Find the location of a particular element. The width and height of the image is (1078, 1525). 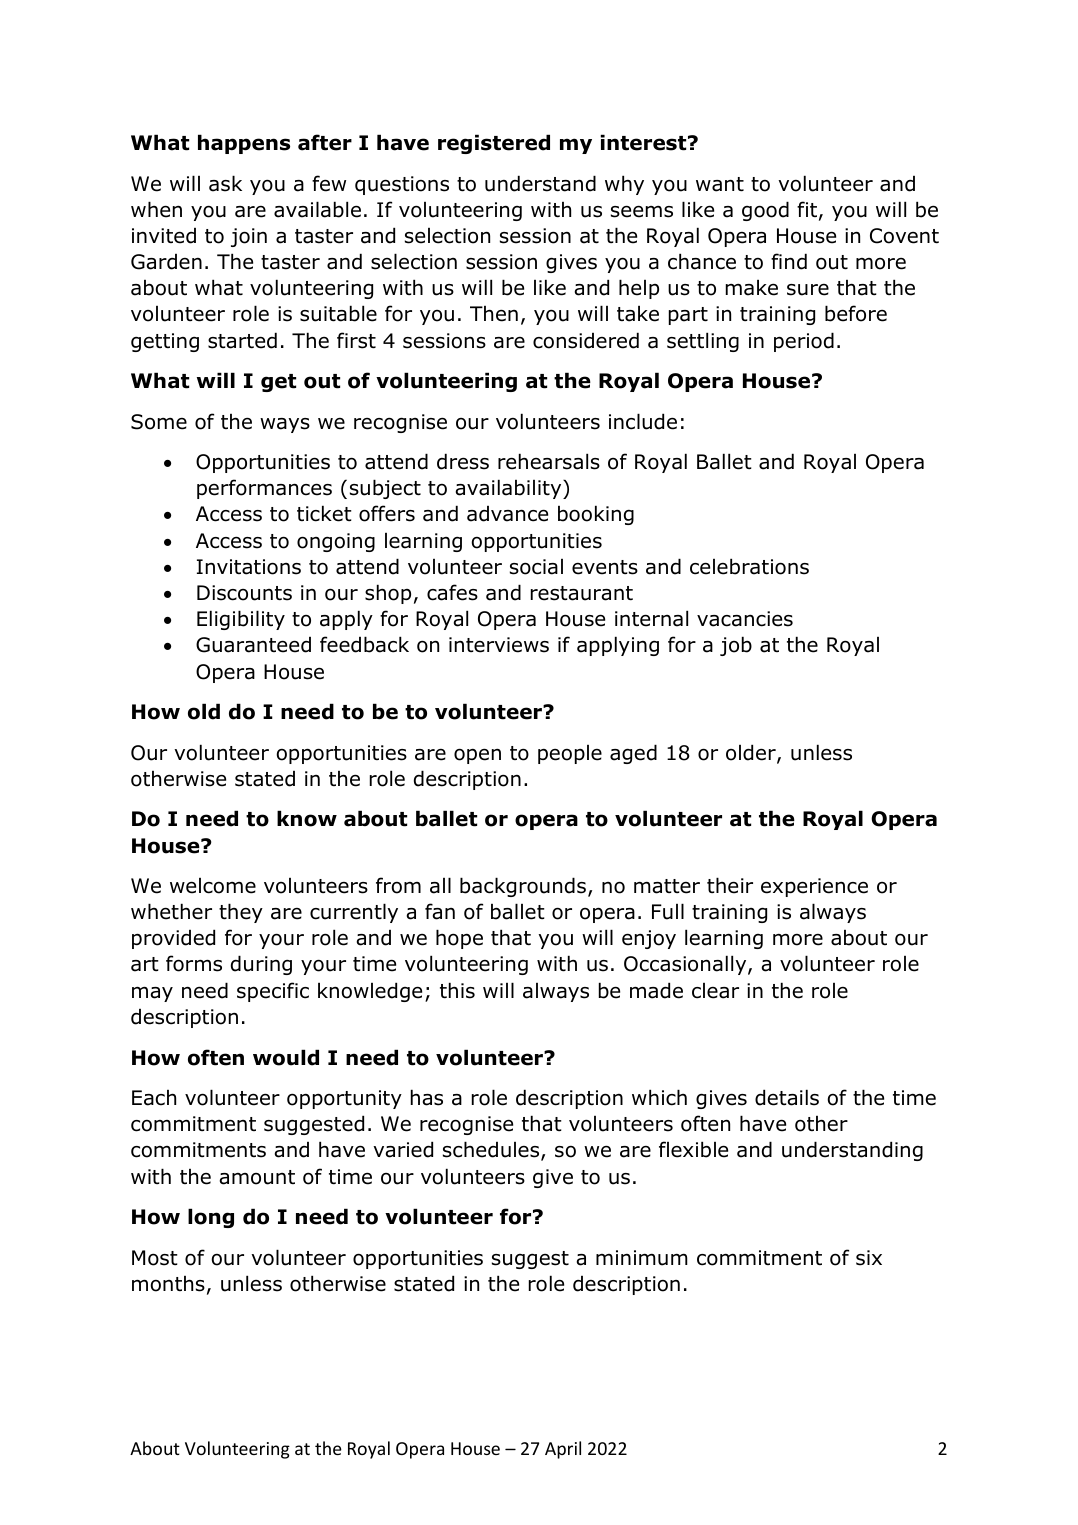

good is located at coordinates (765, 211).
